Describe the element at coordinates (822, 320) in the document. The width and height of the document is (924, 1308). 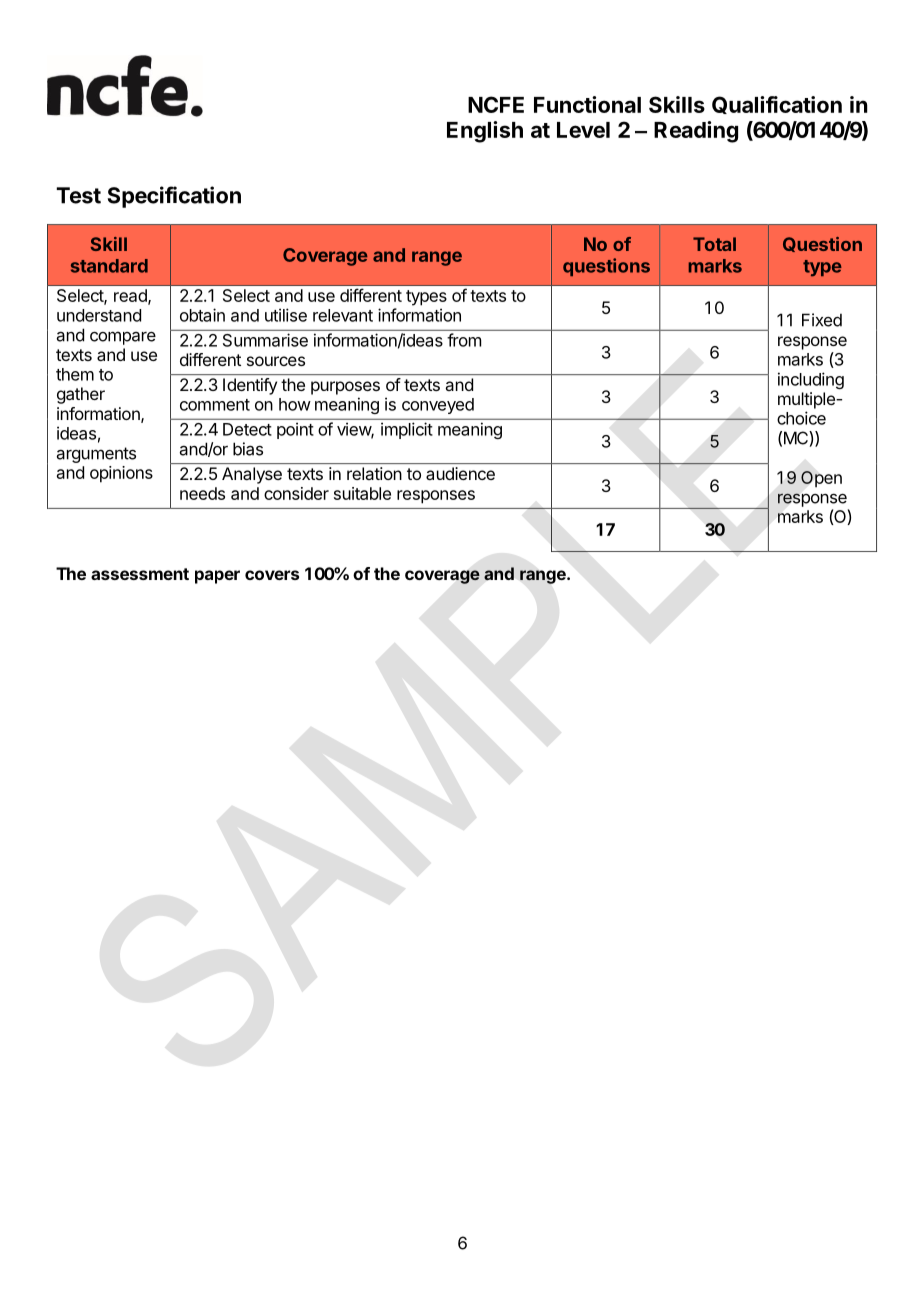
I see `Fixed` at that location.
